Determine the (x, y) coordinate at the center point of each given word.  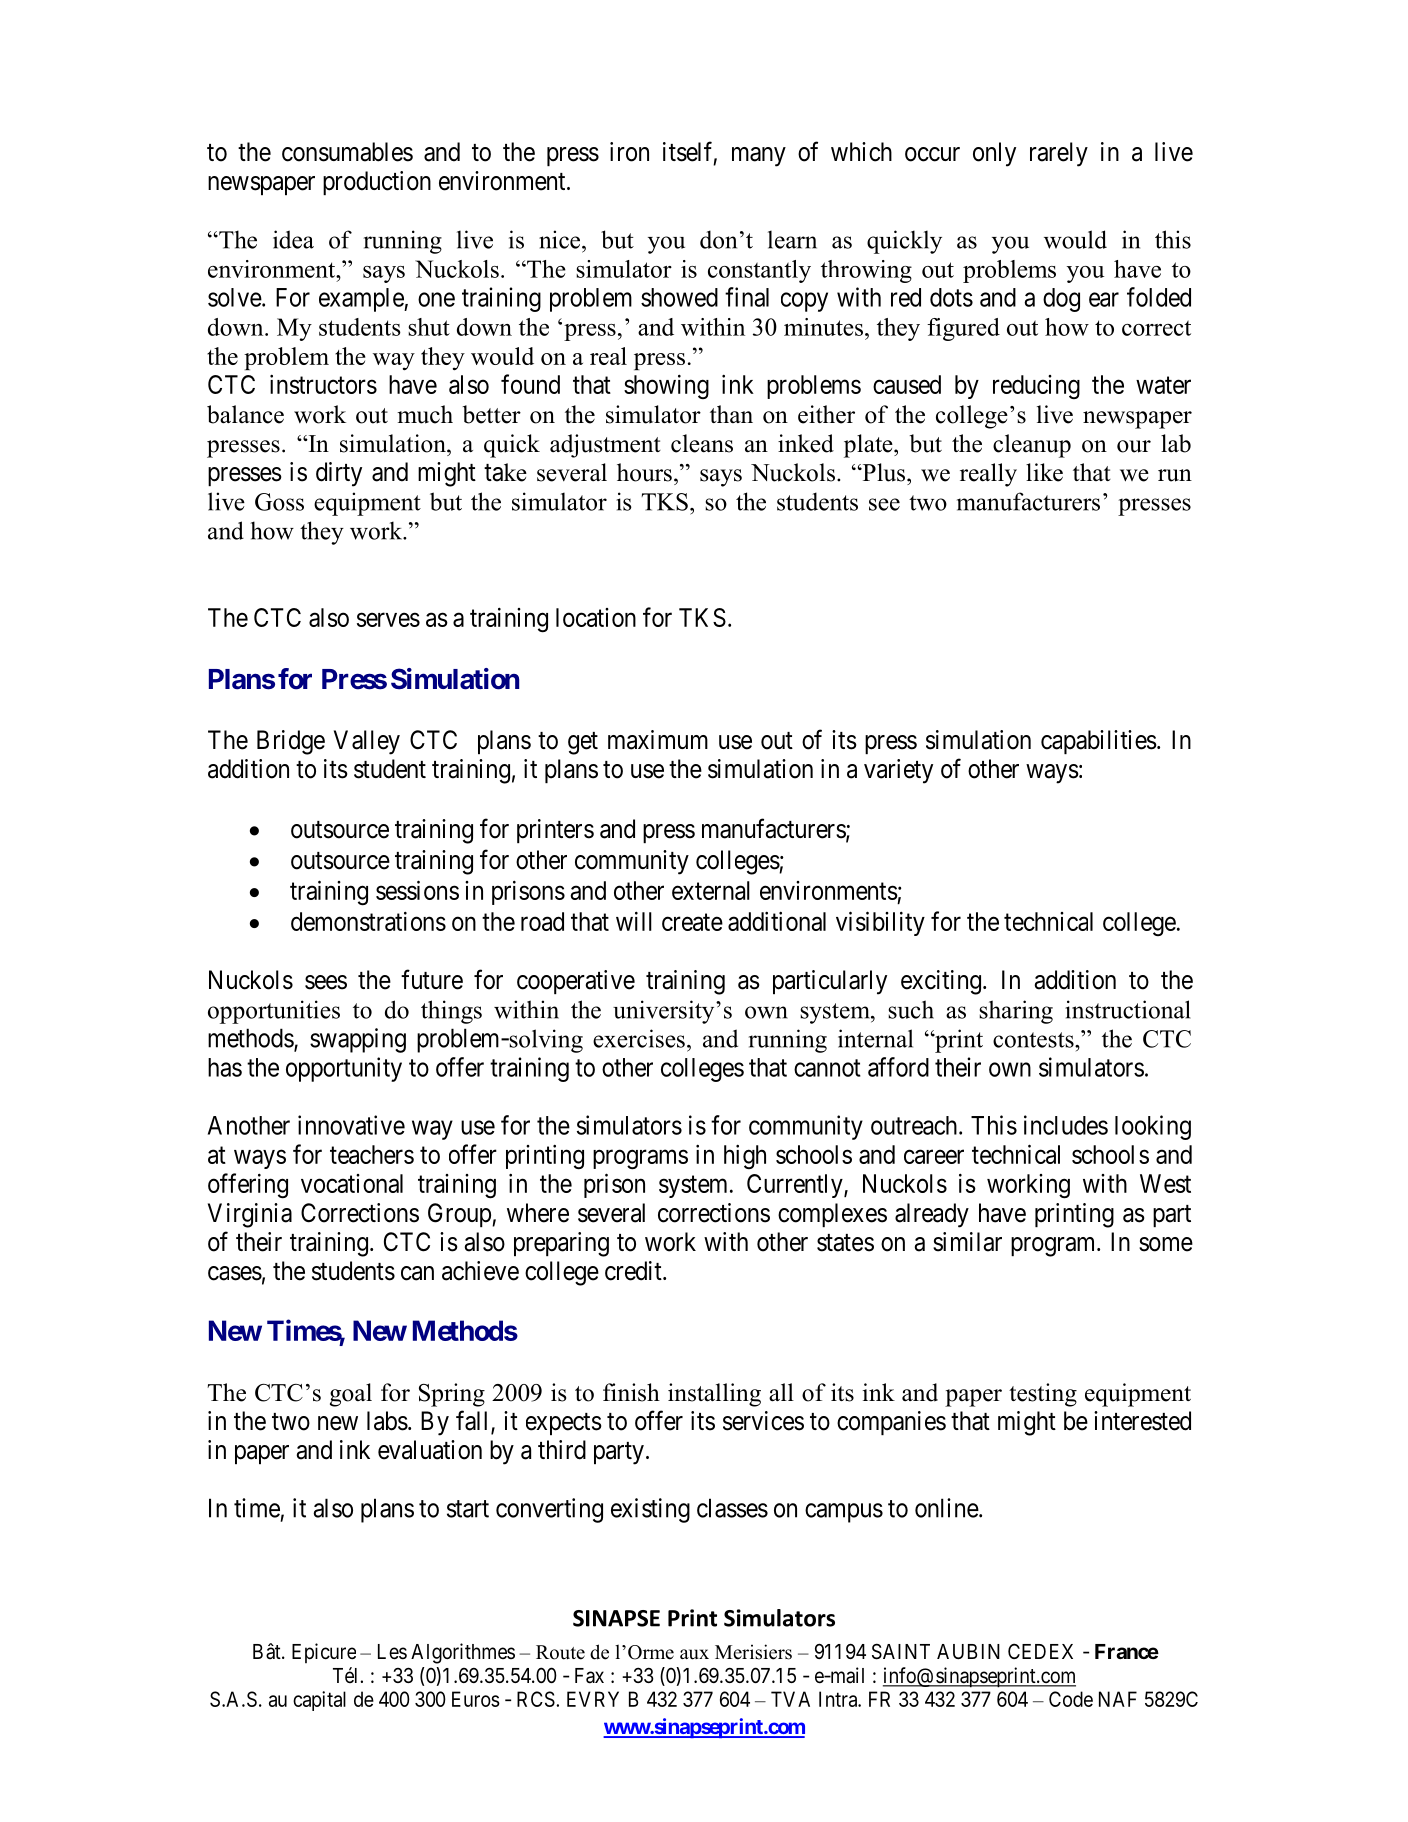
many (759, 157)
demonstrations (368, 921)
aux (694, 1654)
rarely (1059, 154)
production (377, 183)
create (692, 922)
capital (319, 1701)
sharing (1016, 1012)
